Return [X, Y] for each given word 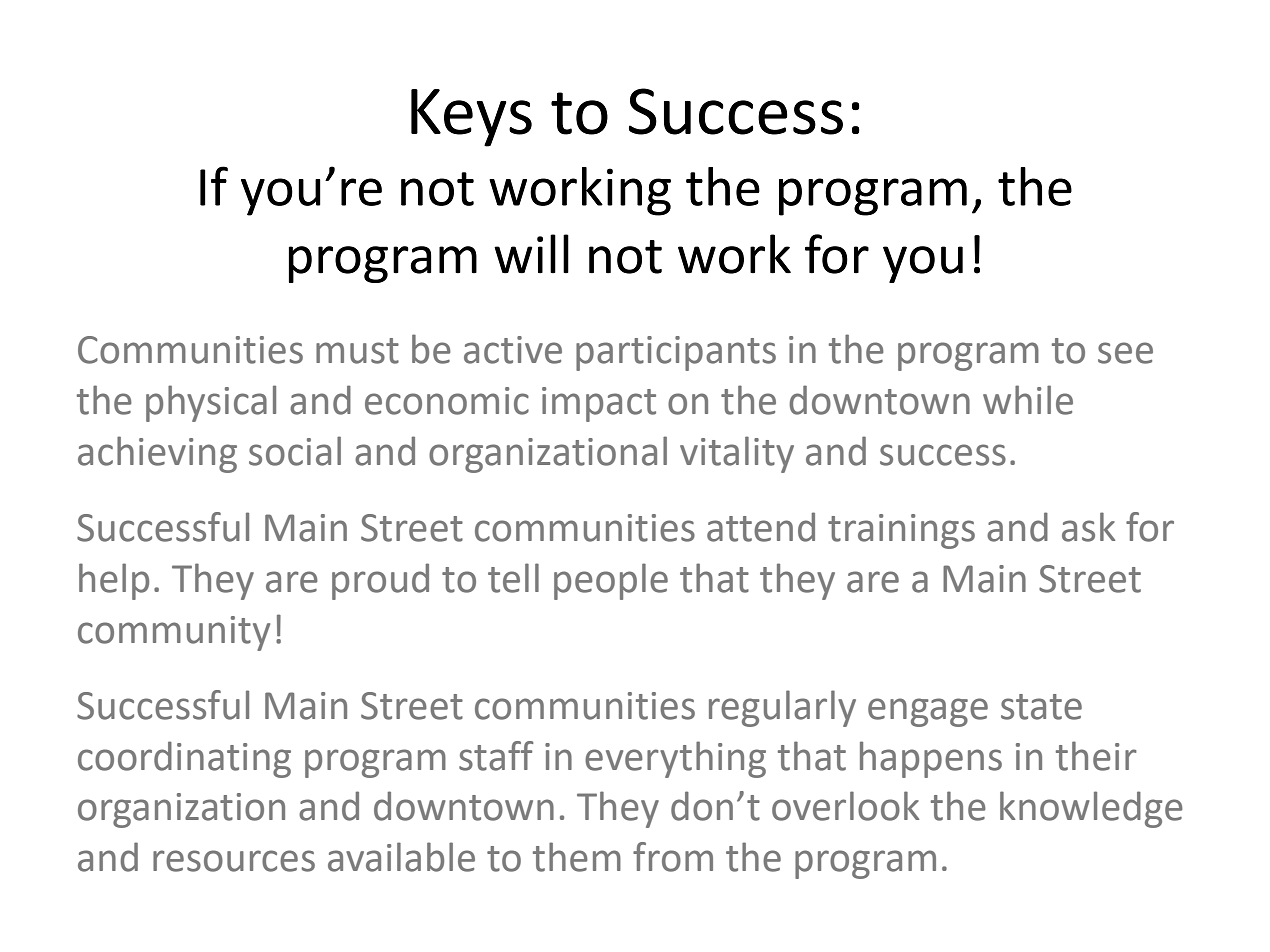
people [611, 581]
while [1028, 400]
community [174, 633]
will [531, 254]
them [577, 857]
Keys [471, 118]
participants [676, 353]
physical [211, 403]
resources [234, 861]
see [1125, 353]
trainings [901, 531]
